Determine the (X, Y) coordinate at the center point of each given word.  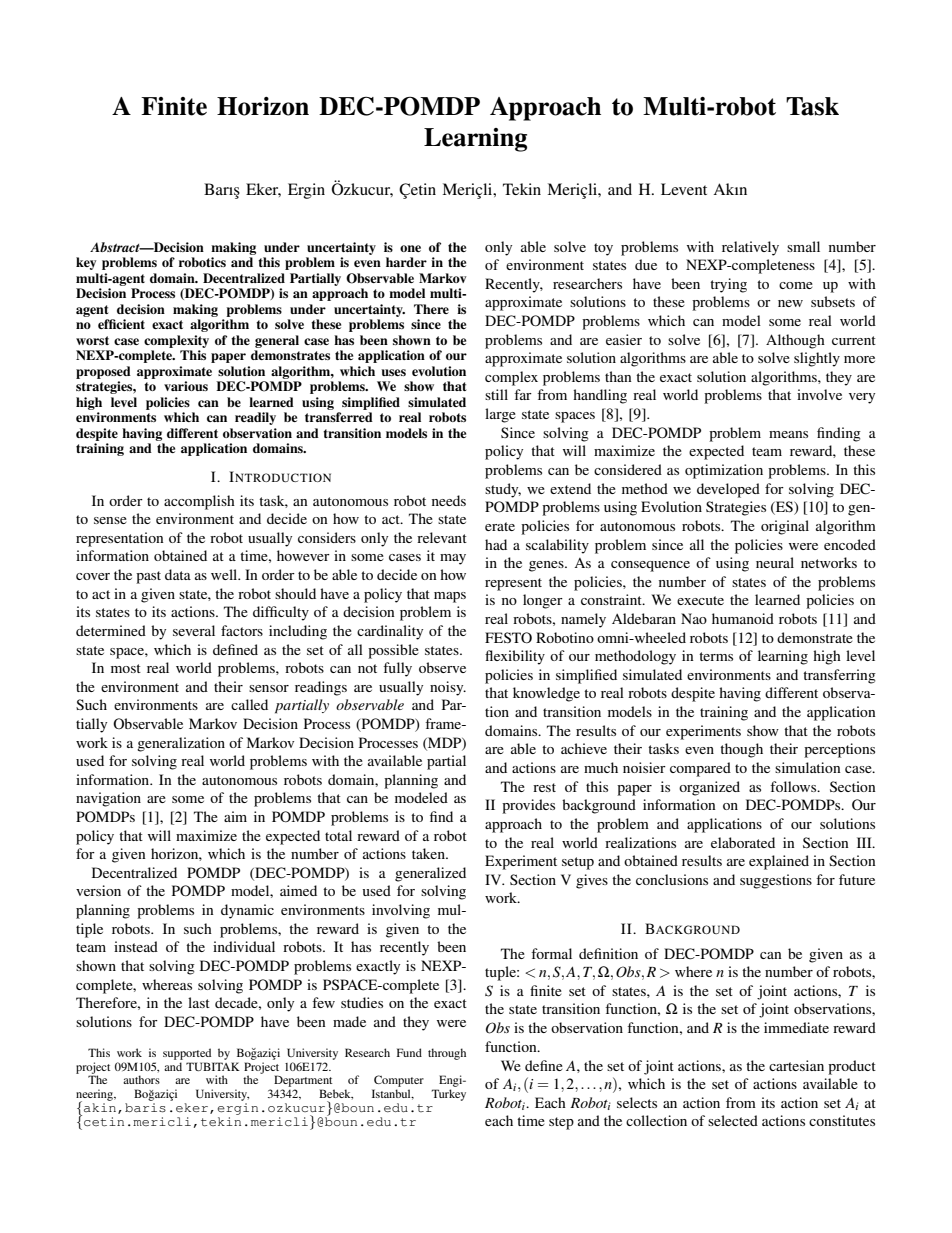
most (126, 668)
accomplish (199, 502)
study (503, 490)
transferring (839, 676)
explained (779, 862)
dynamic (247, 911)
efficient (121, 324)
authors (141, 1079)
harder (406, 262)
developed (728, 490)
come (796, 285)
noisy (448, 688)
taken (429, 853)
